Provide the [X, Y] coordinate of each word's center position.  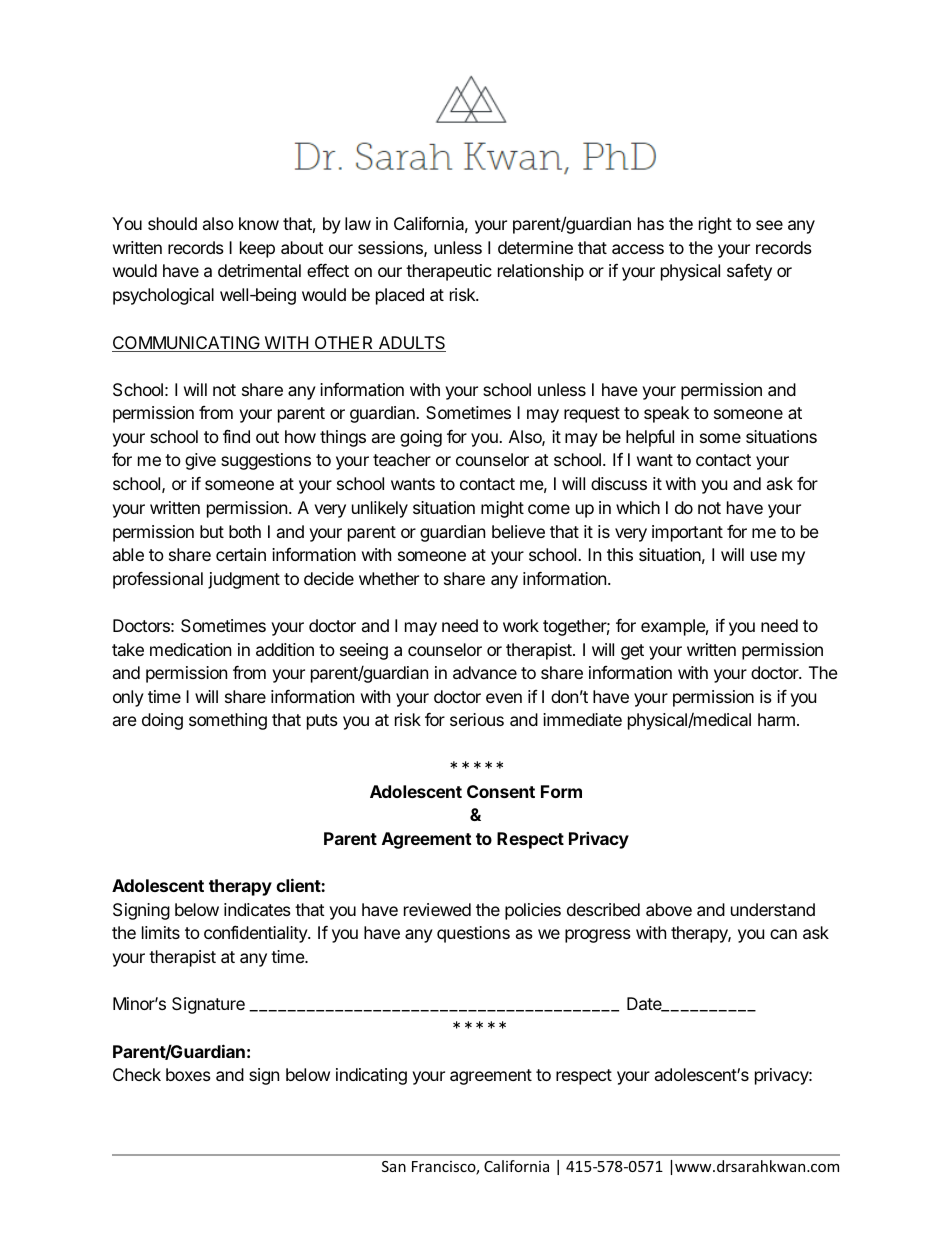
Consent [501, 791]
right [715, 225]
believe [518, 531]
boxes [188, 1074]
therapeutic [449, 272]
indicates [257, 909]
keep [257, 249]
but [212, 531]
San [394, 1166]
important [687, 533]
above [669, 909]
